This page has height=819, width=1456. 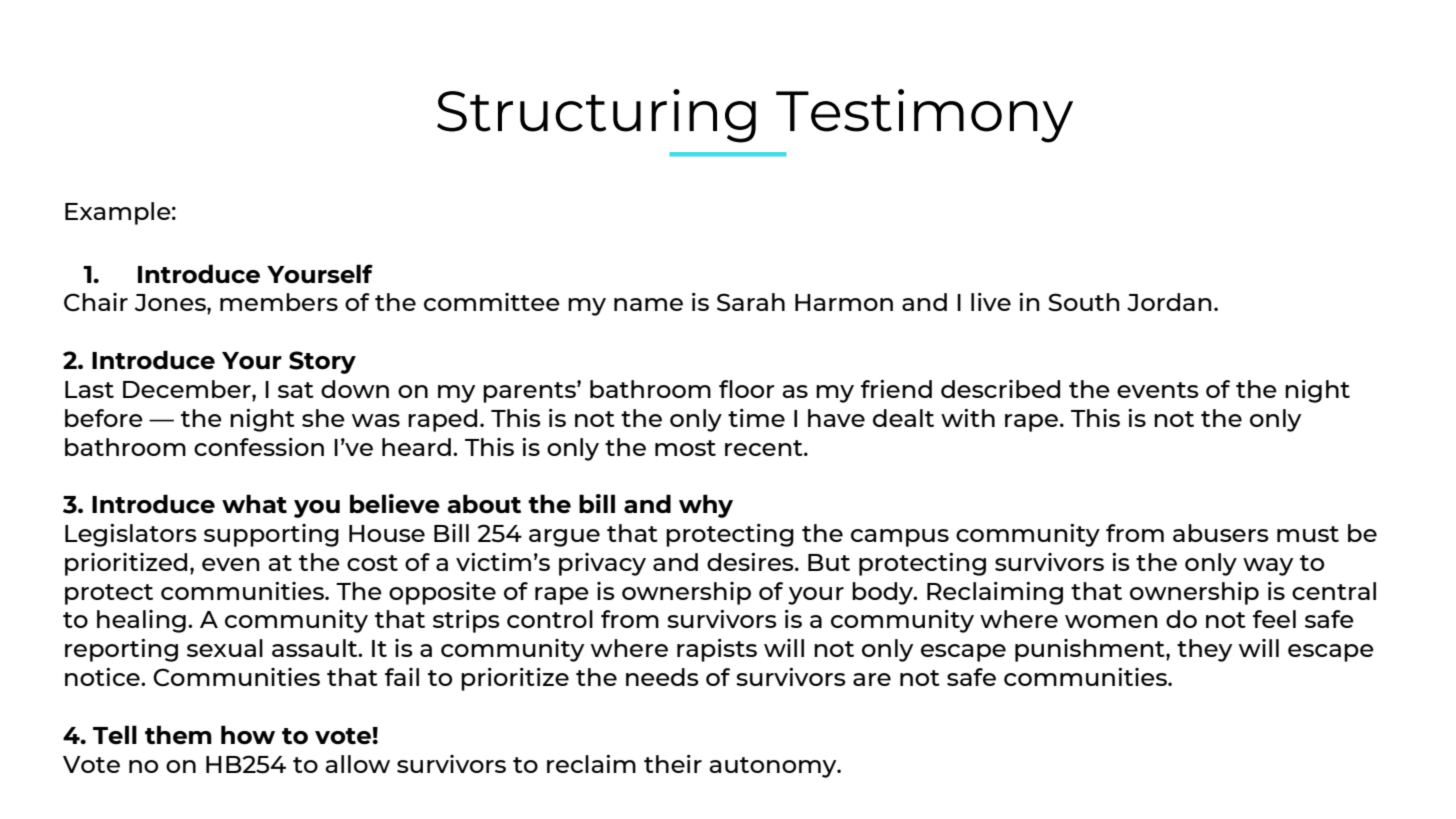 I want to click on confession, so click(x=259, y=447).
